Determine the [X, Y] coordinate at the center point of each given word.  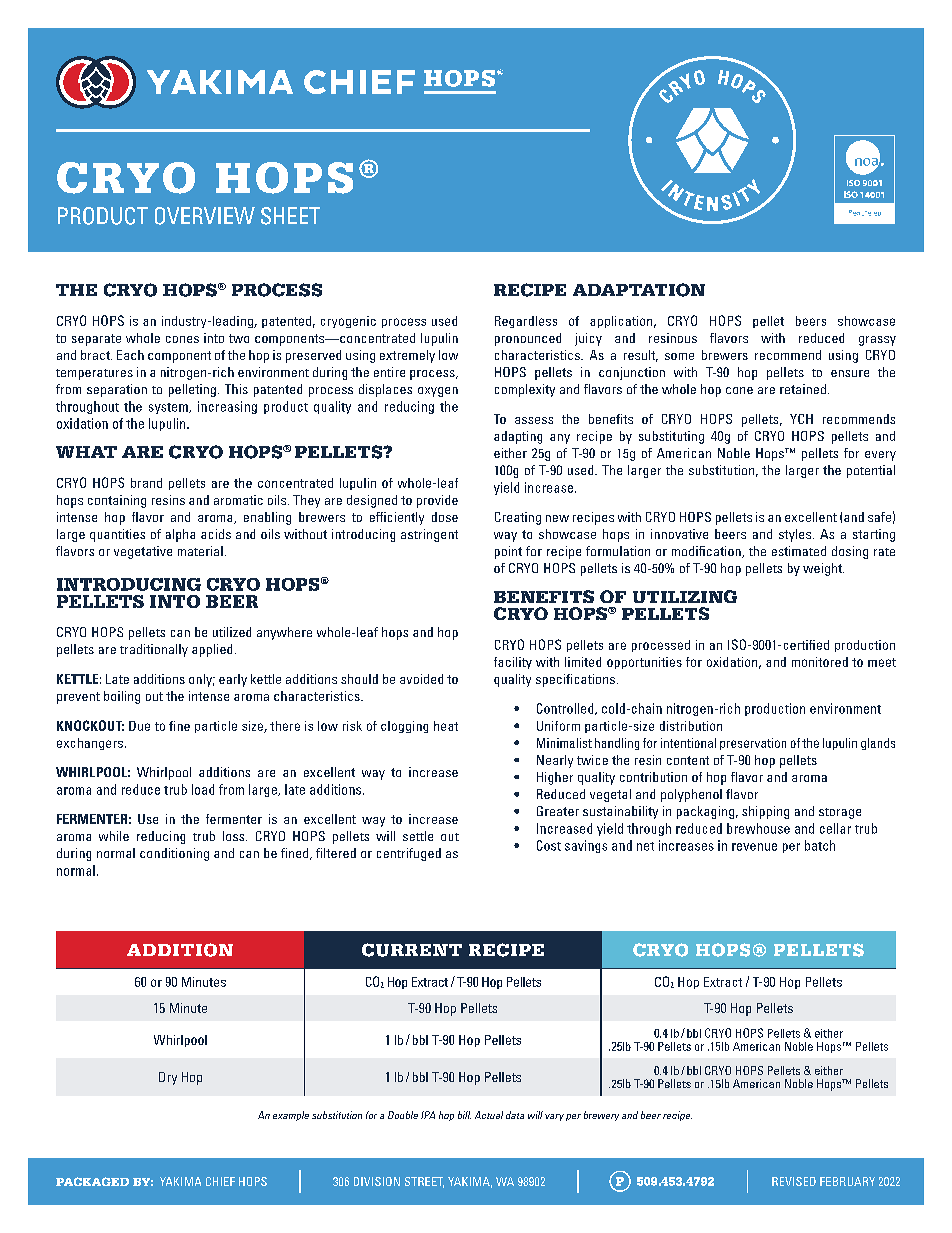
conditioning [174, 854]
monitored [820, 662]
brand [146, 483]
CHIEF [220, 1181]
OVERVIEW [205, 216]
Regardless [526, 322]
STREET [424, 1182]
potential [871, 471]
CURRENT [412, 950]
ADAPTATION [639, 290]
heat [446, 726]
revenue [754, 847]
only [202, 680]
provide [437, 501]
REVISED [794, 1181]
